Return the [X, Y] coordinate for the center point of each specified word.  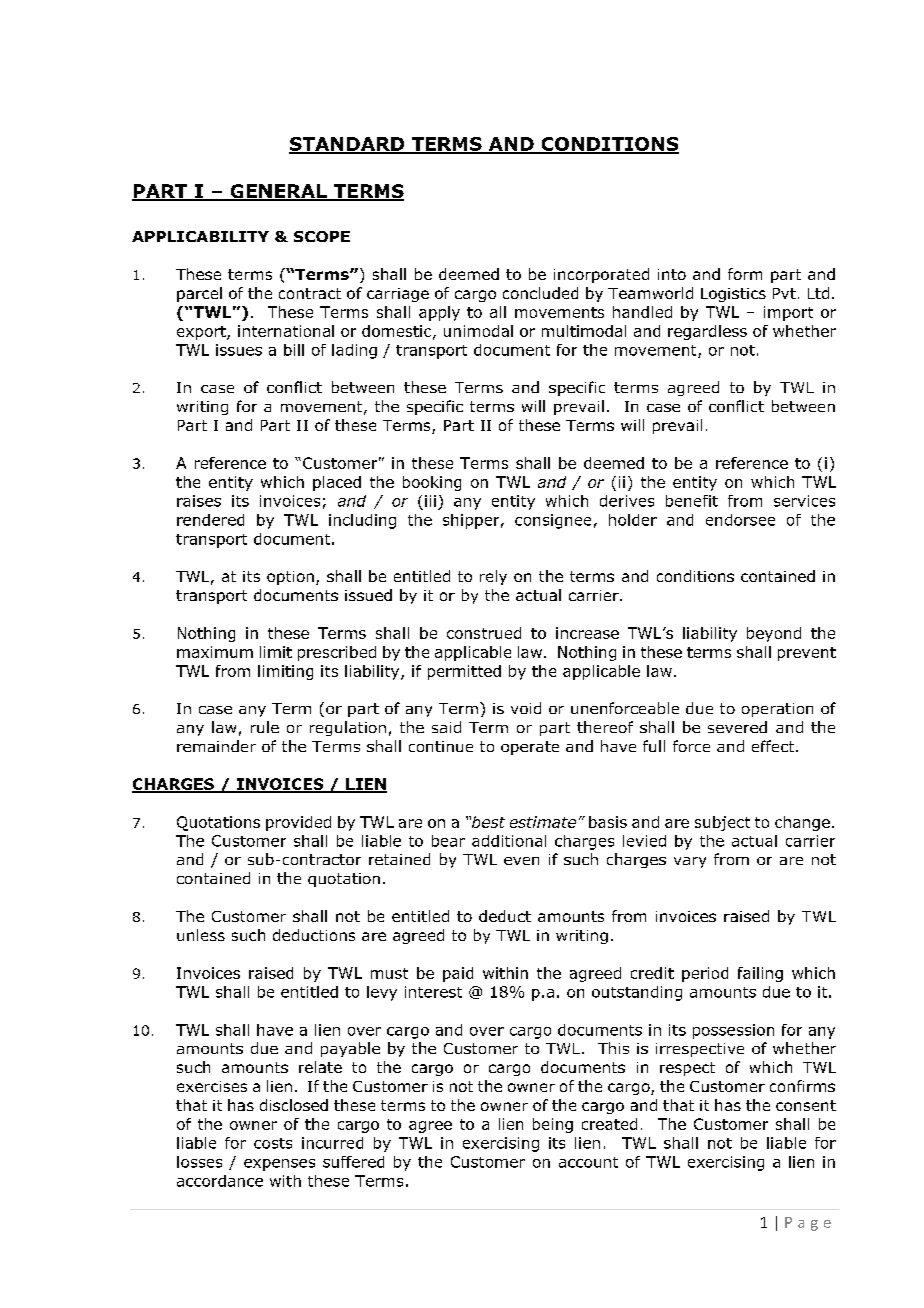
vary [690, 862]
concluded [540, 293]
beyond [774, 634]
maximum [215, 652]
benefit [692, 501]
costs [273, 1143]
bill [294, 350]
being [553, 1125]
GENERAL [278, 192]
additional [509, 841]
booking [432, 483]
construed [484, 633]
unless [201, 935]
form [745, 274]
